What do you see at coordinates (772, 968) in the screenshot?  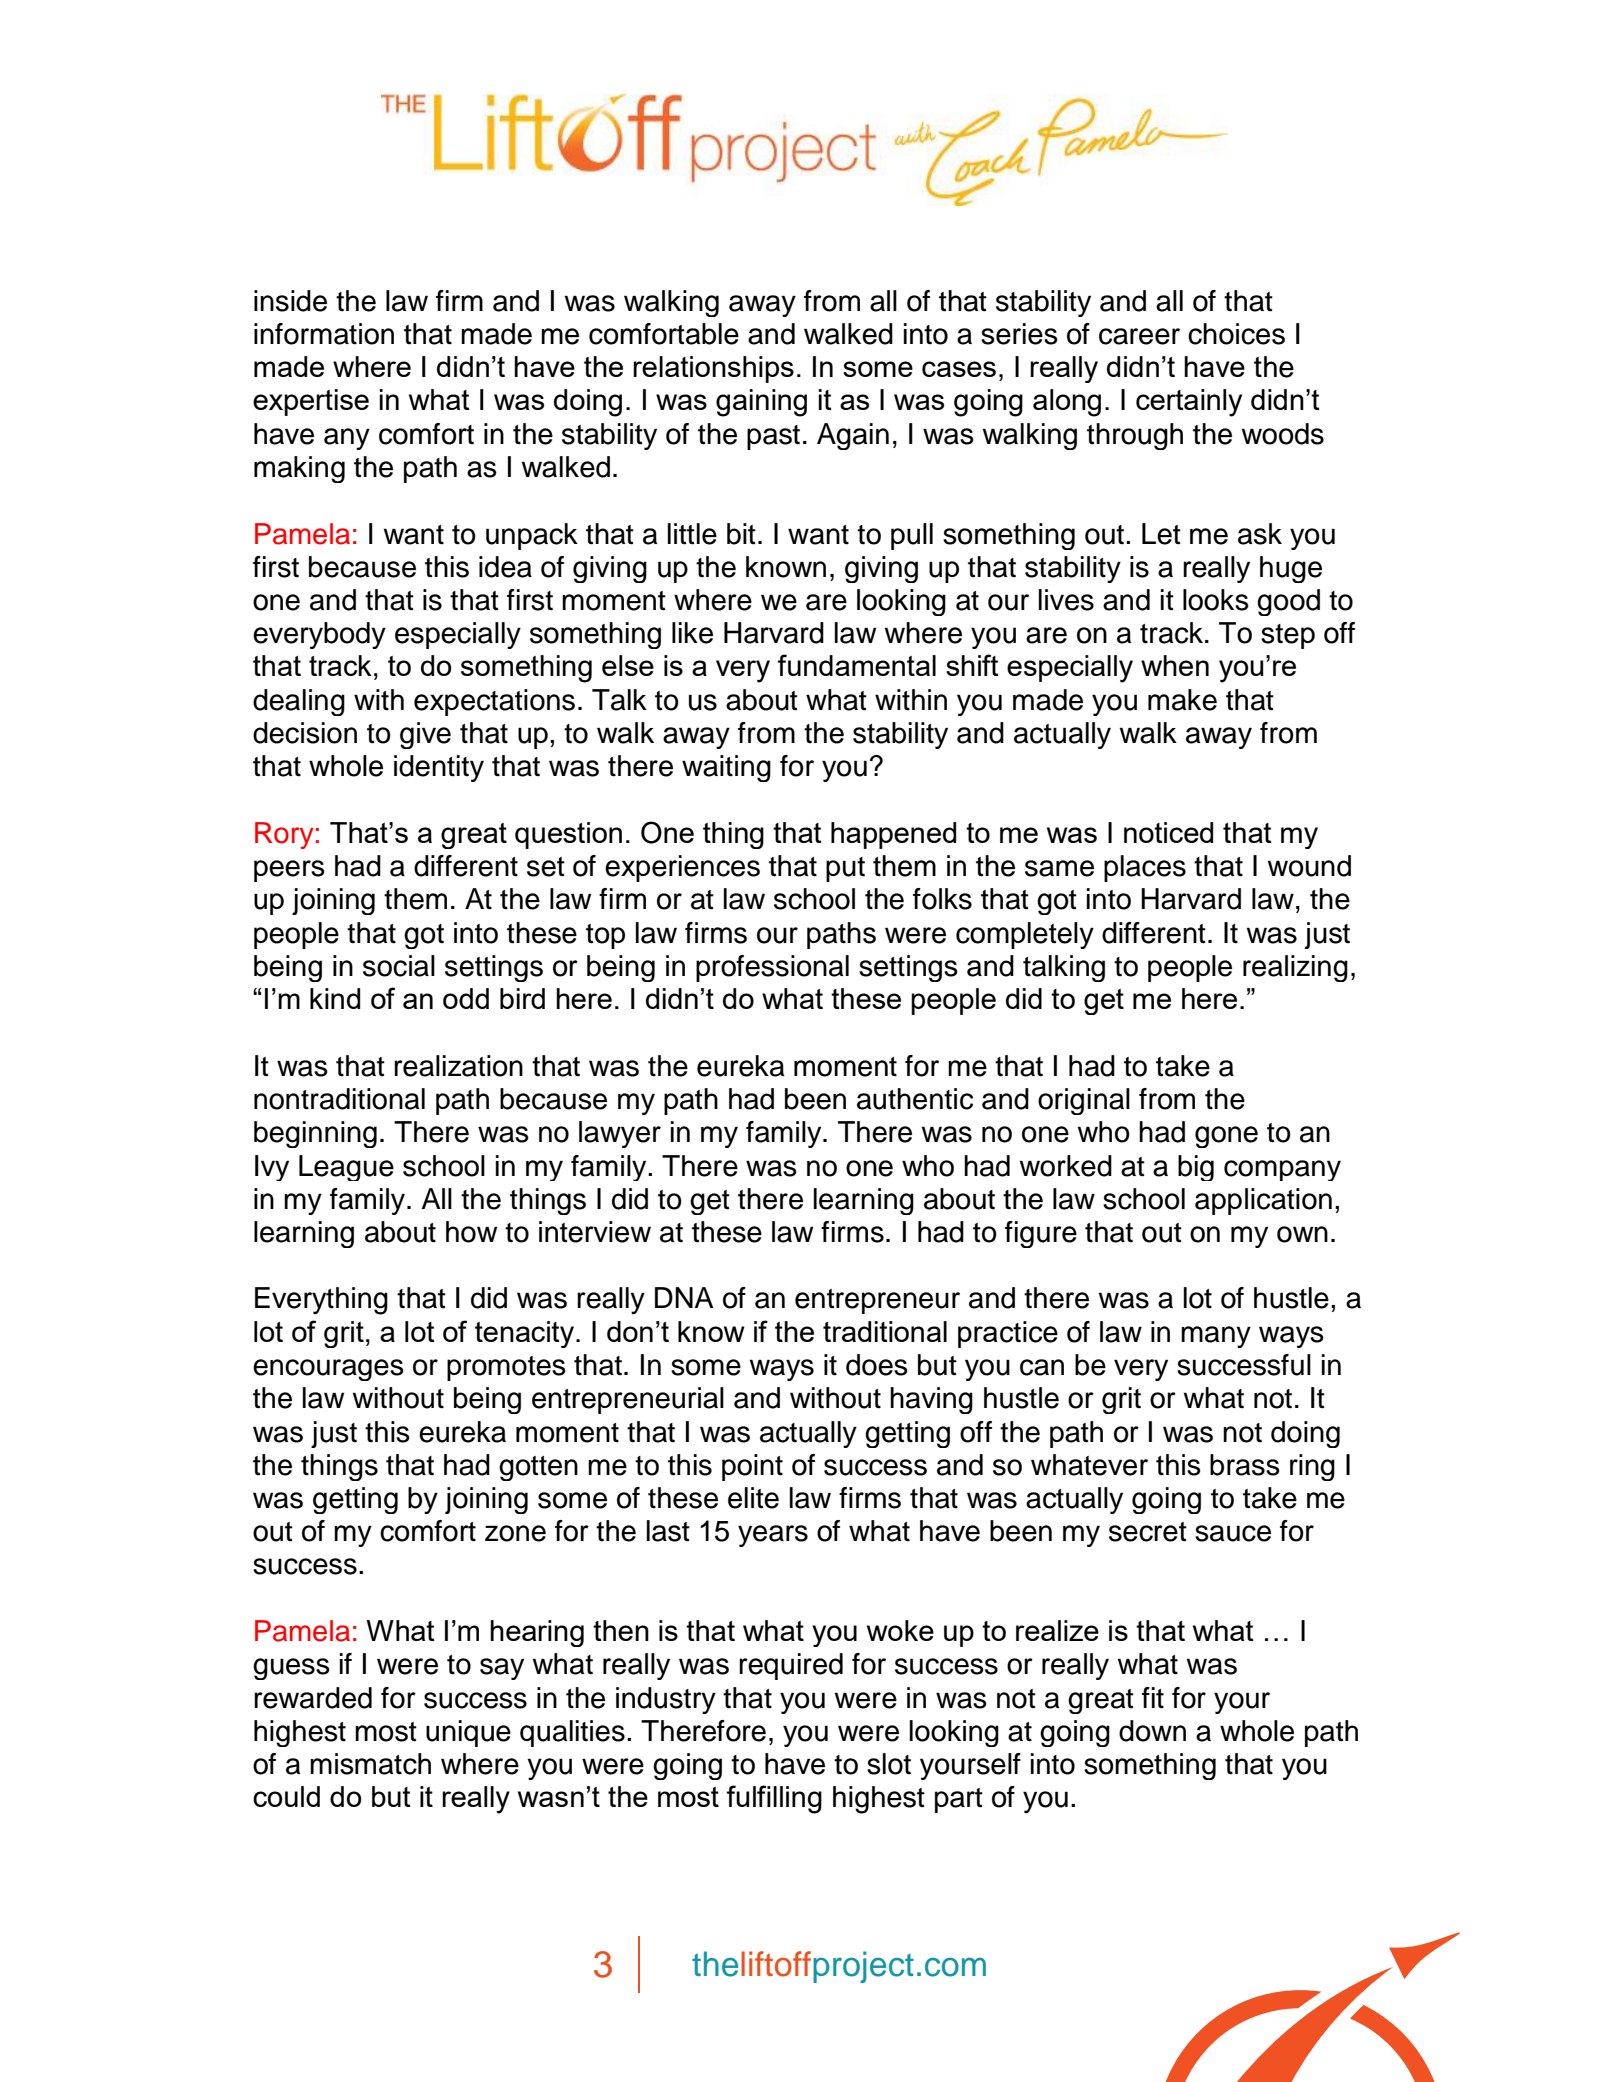 I see `professional` at bounding box center [772, 968].
